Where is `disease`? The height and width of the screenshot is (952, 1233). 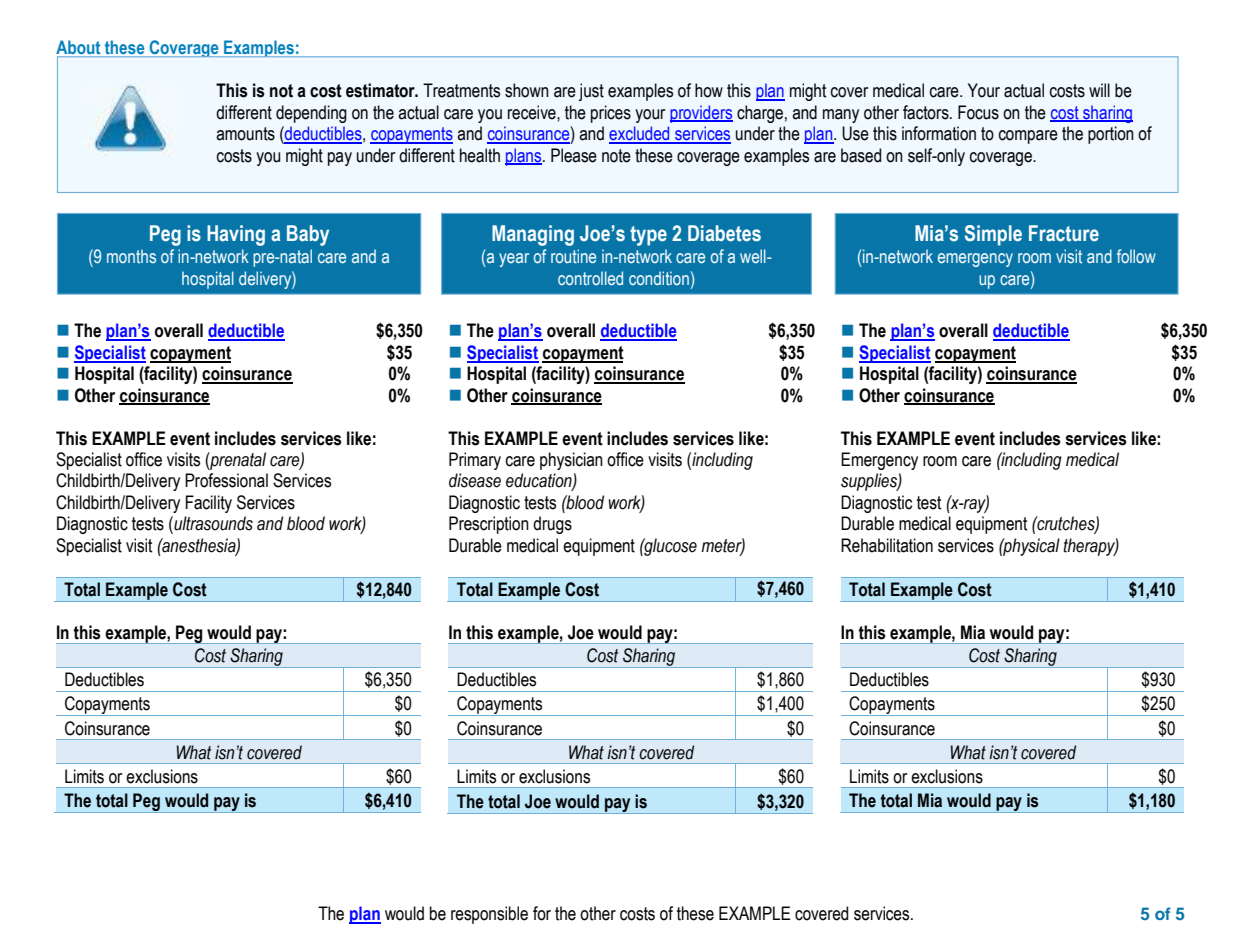
disease is located at coordinates (475, 480).
